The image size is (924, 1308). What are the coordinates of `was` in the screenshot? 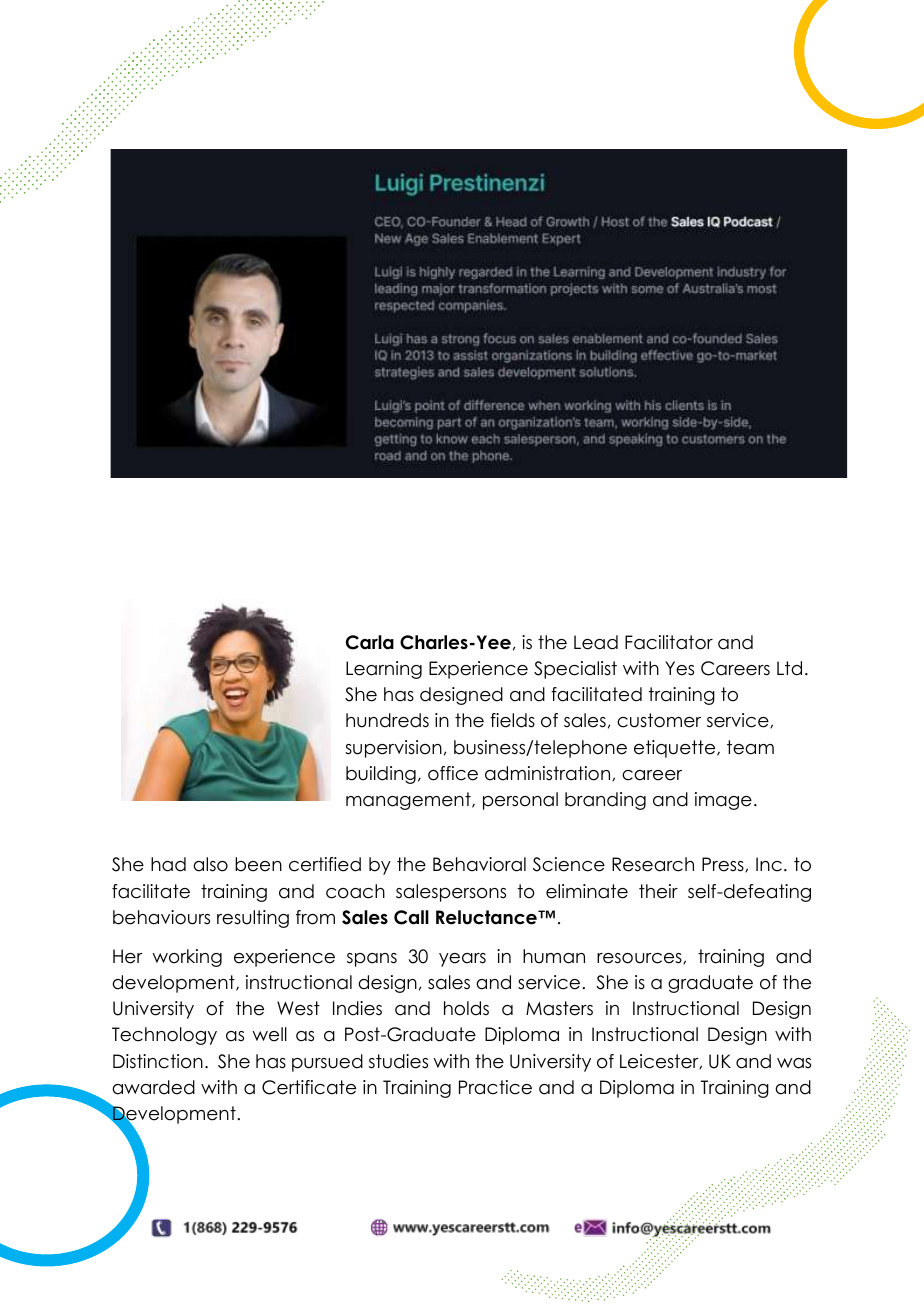 It's located at (794, 1063).
